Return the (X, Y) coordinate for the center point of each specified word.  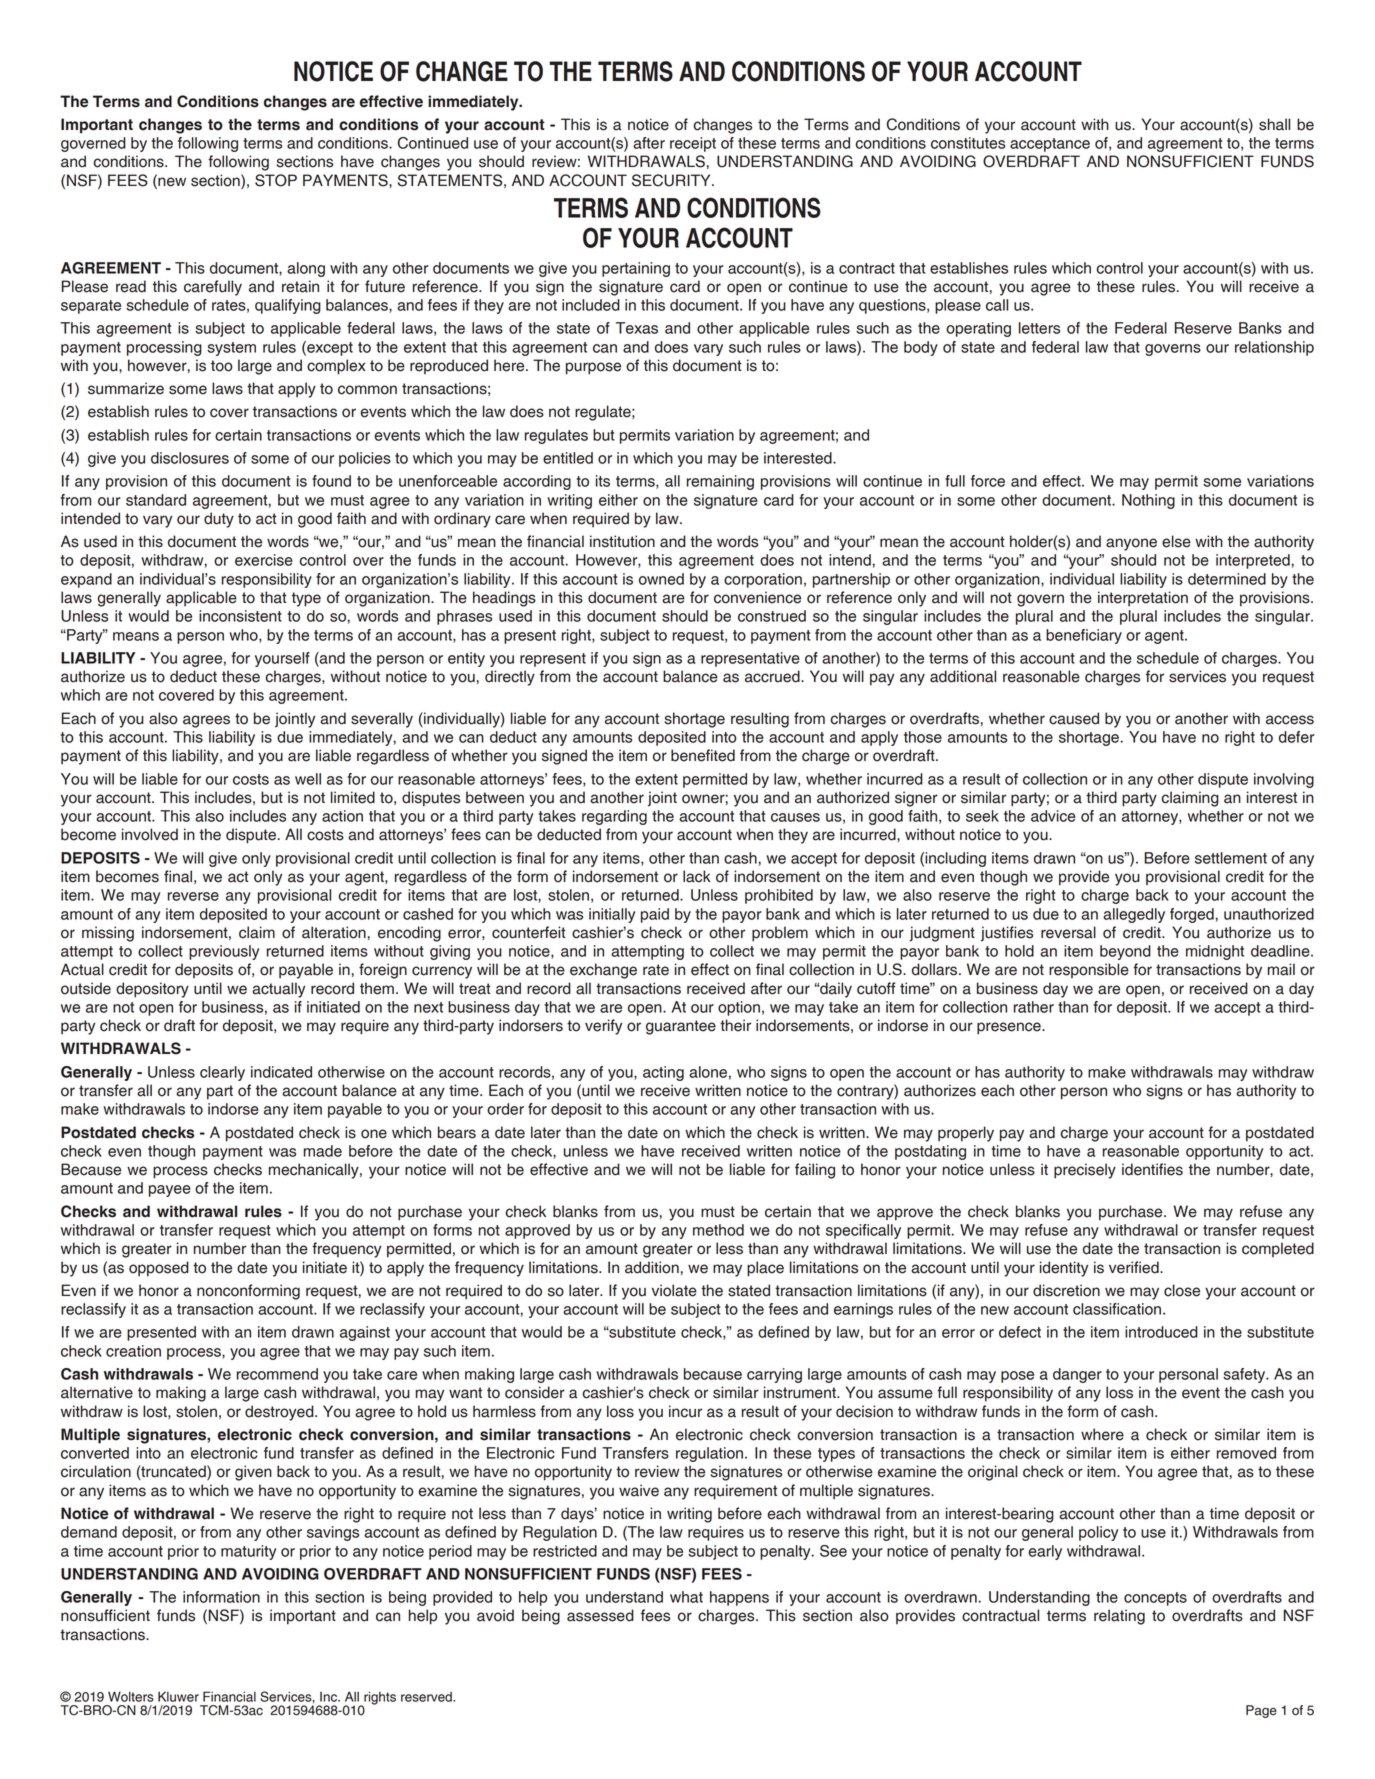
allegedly (1134, 915)
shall (1274, 124)
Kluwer (178, 1696)
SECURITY (672, 180)
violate (674, 1290)
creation (133, 1351)
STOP (276, 180)
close (1182, 1290)
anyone (1131, 544)
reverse (193, 896)
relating (1119, 1617)
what (686, 1597)
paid (655, 915)
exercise (264, 560)
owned (661, 579)
